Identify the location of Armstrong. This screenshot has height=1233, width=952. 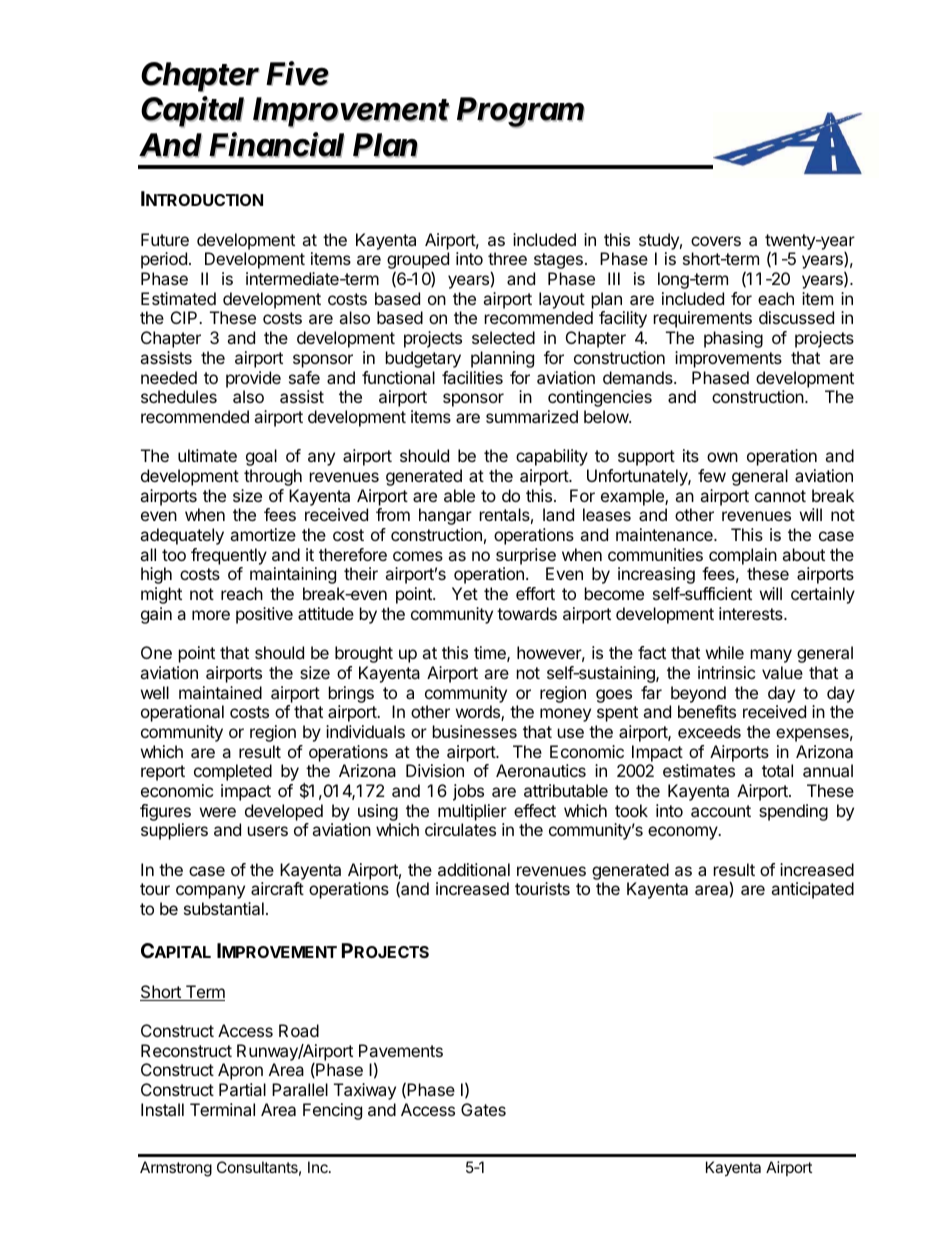
(176, 1169).
